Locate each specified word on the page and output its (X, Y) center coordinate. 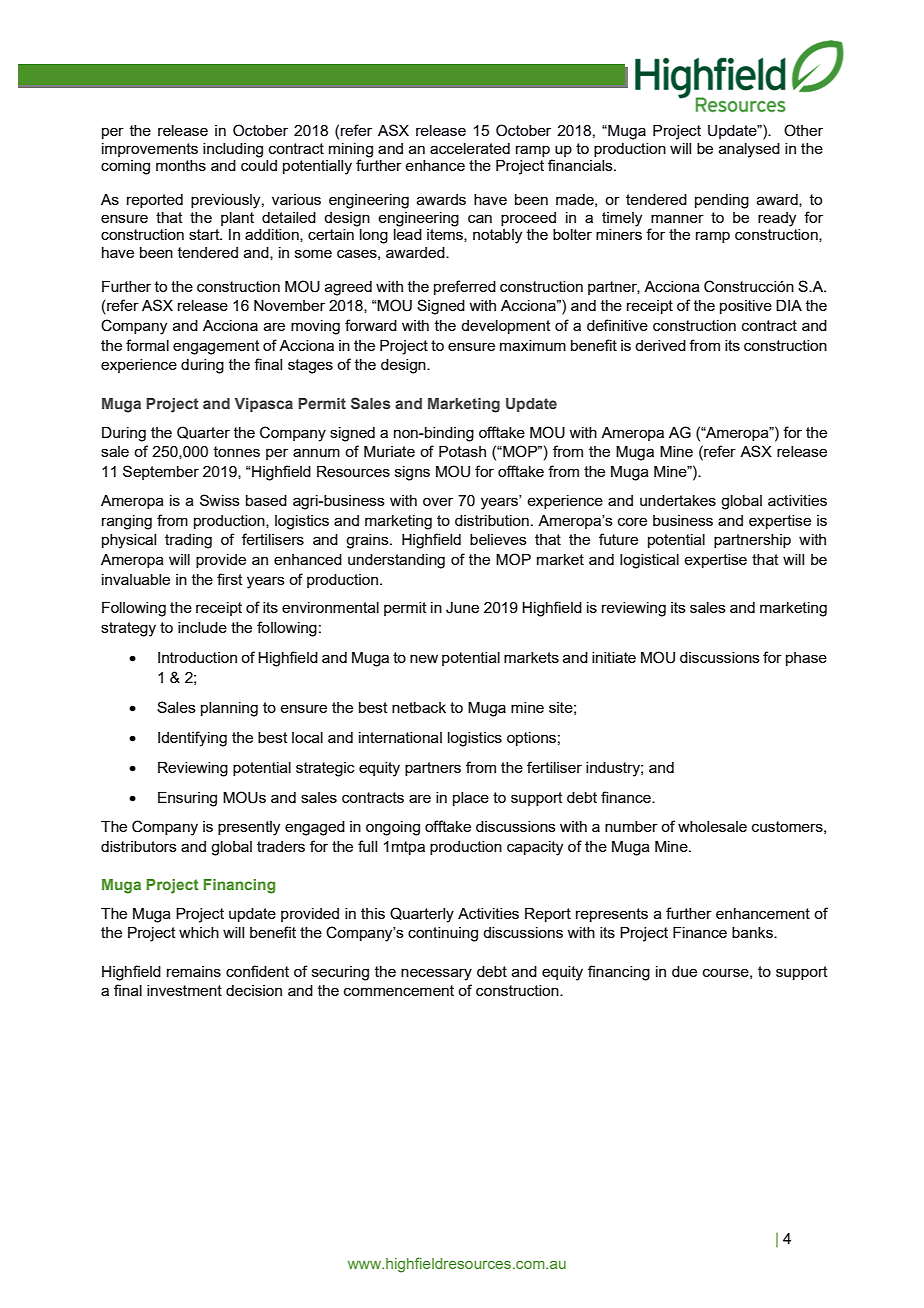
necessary (436, 974)
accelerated (470, 148)
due (684, 971)
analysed (749, 150)
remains (194, 971)
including (233, 150)
